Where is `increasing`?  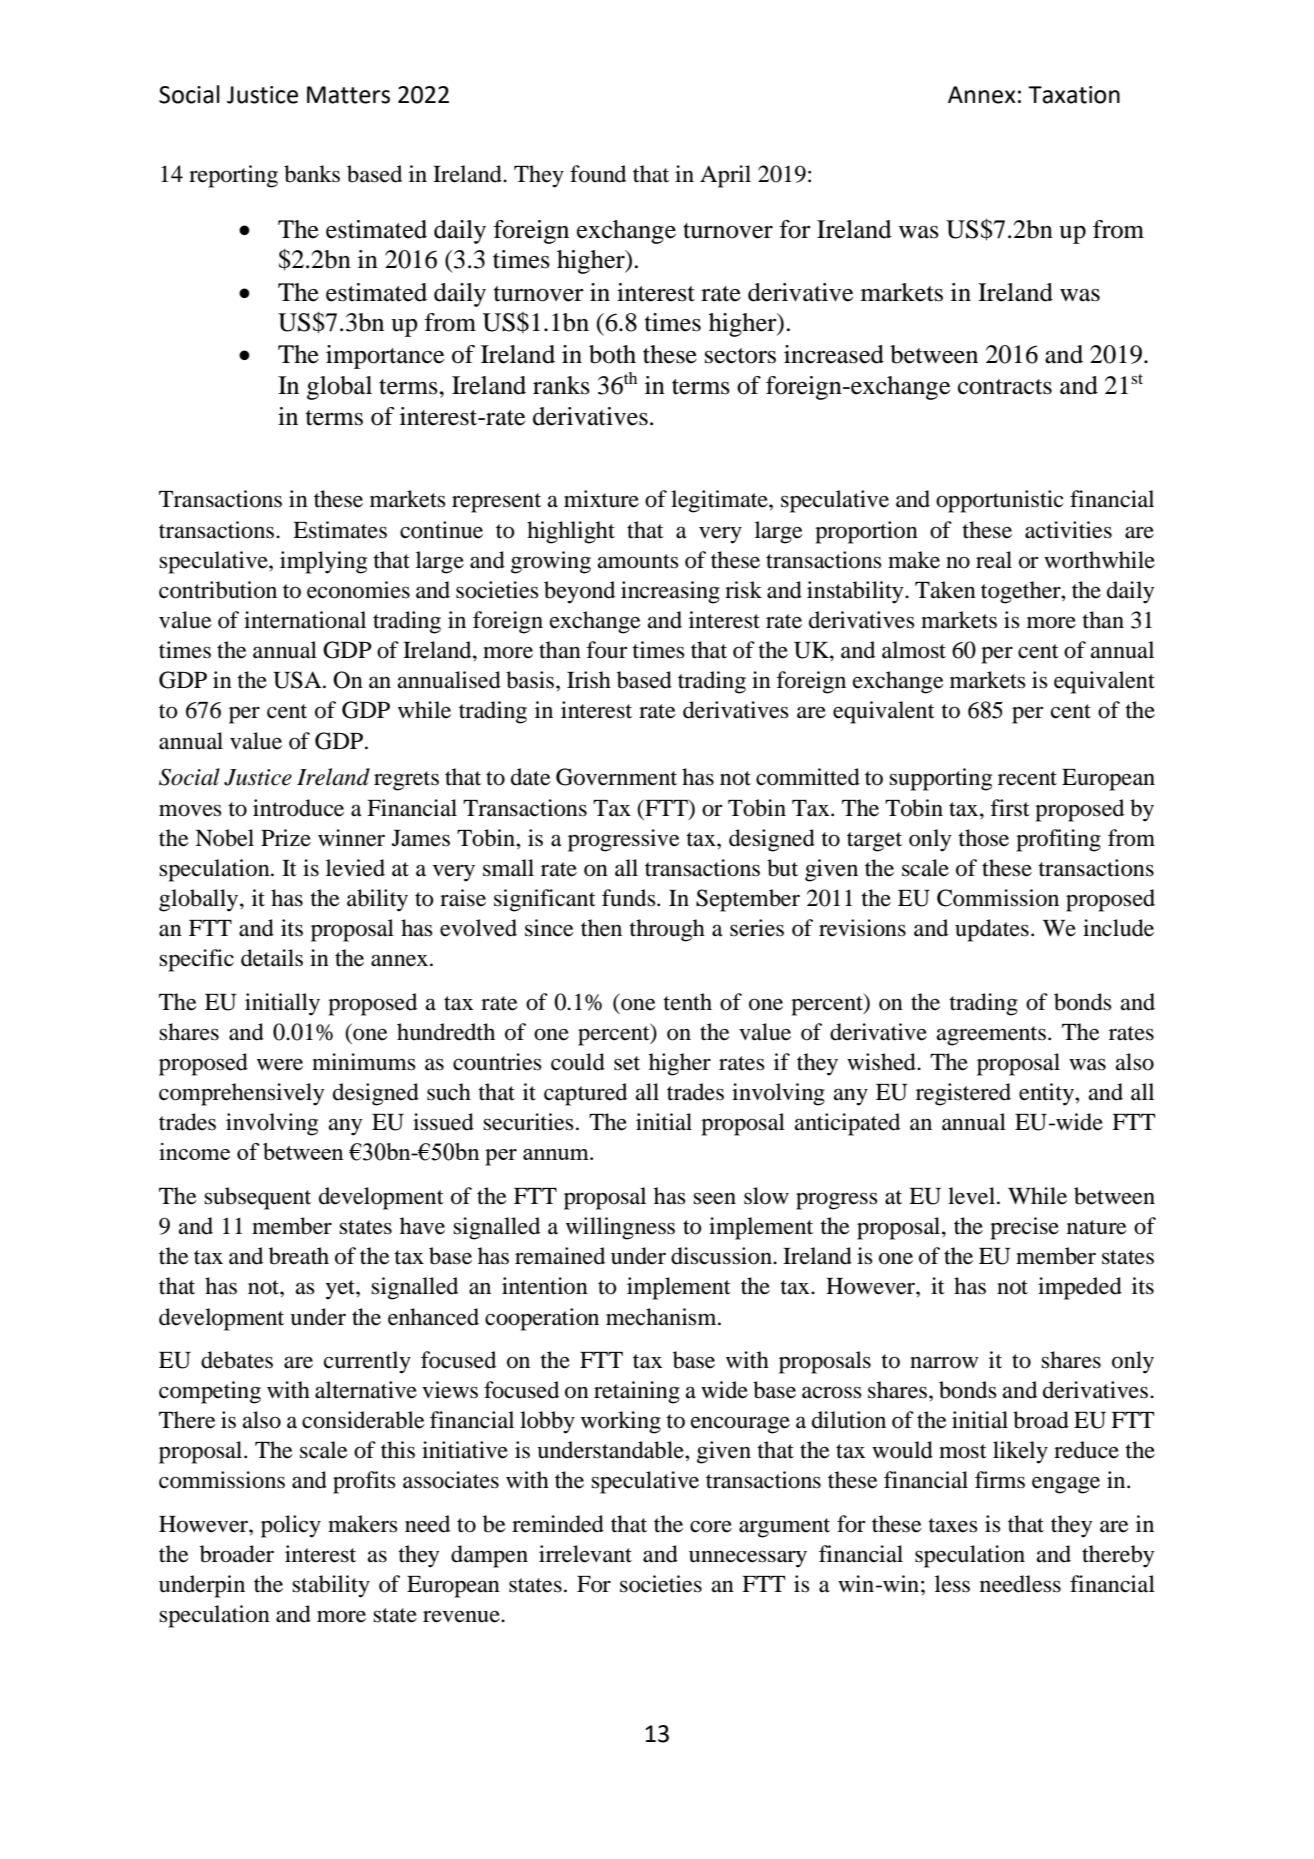 increasing is located at coordinates (670, 592).
